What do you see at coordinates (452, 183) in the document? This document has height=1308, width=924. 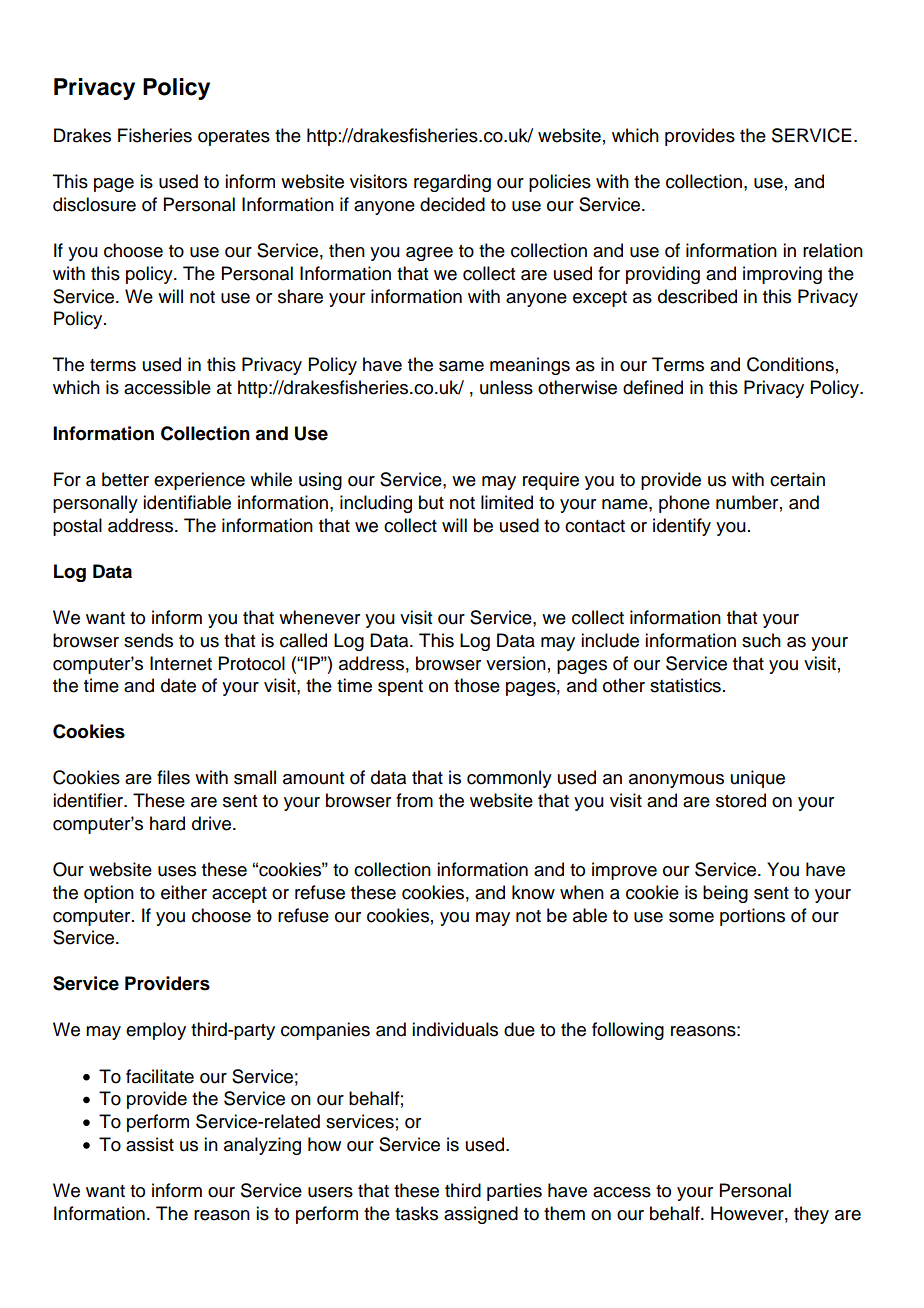 I see `regarding` at bounding box center [452, 183].
